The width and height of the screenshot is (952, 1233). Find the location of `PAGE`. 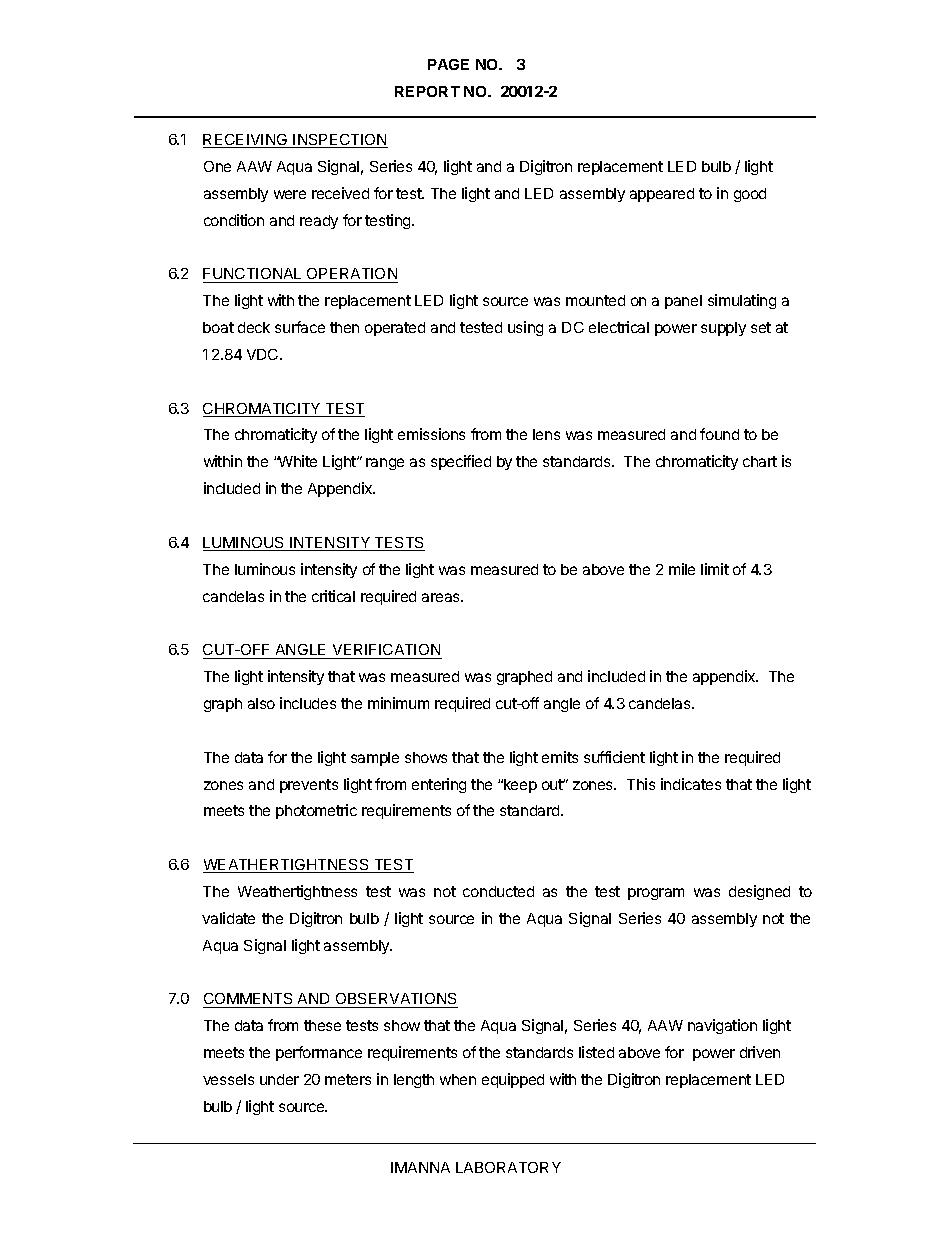

PAGE is located at coordinates (448, 64).
